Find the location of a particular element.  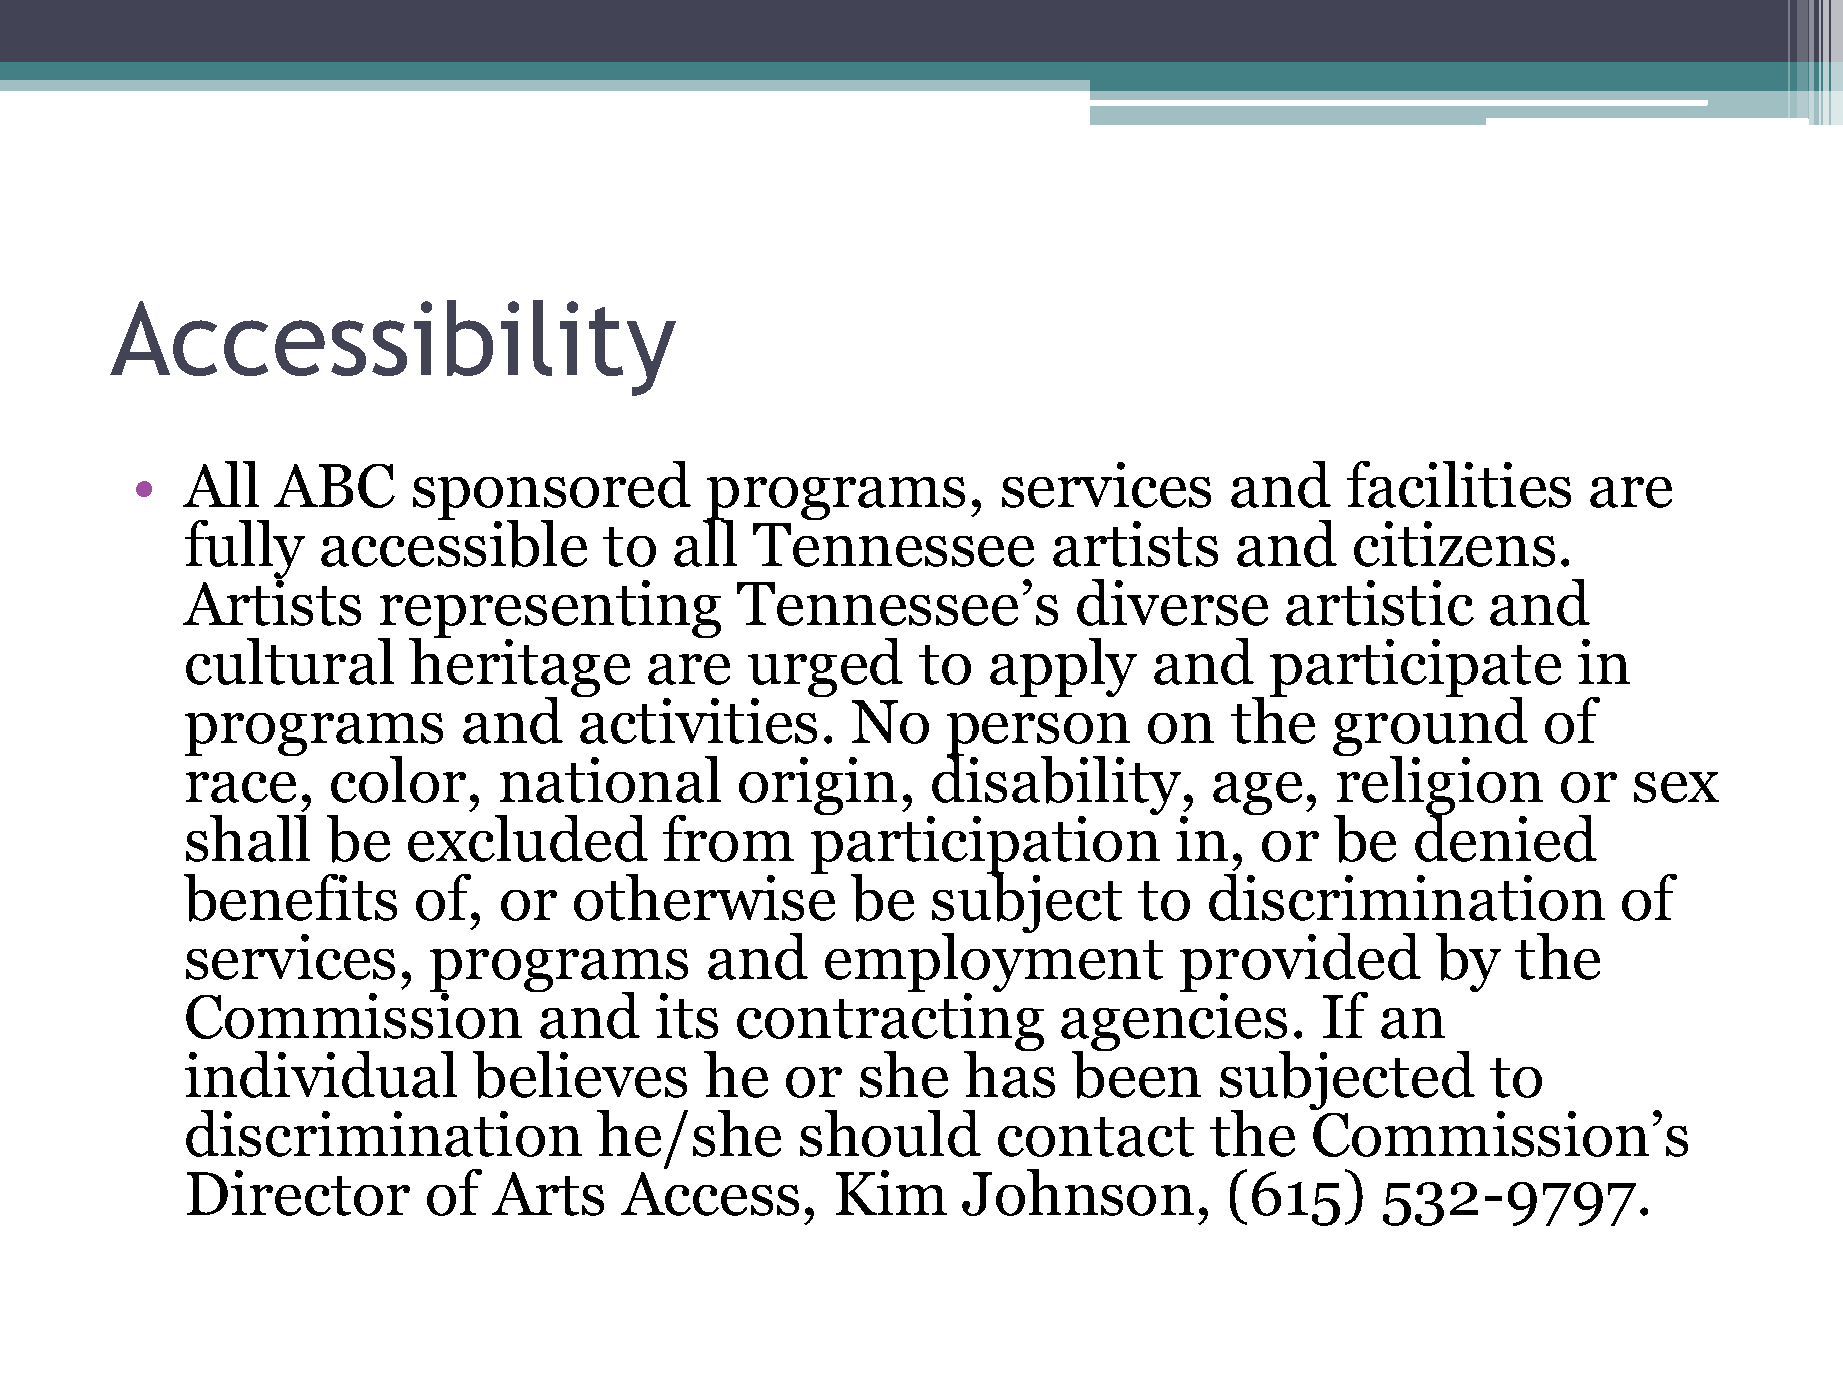

facilities is located at coordinates (1459, 484).
